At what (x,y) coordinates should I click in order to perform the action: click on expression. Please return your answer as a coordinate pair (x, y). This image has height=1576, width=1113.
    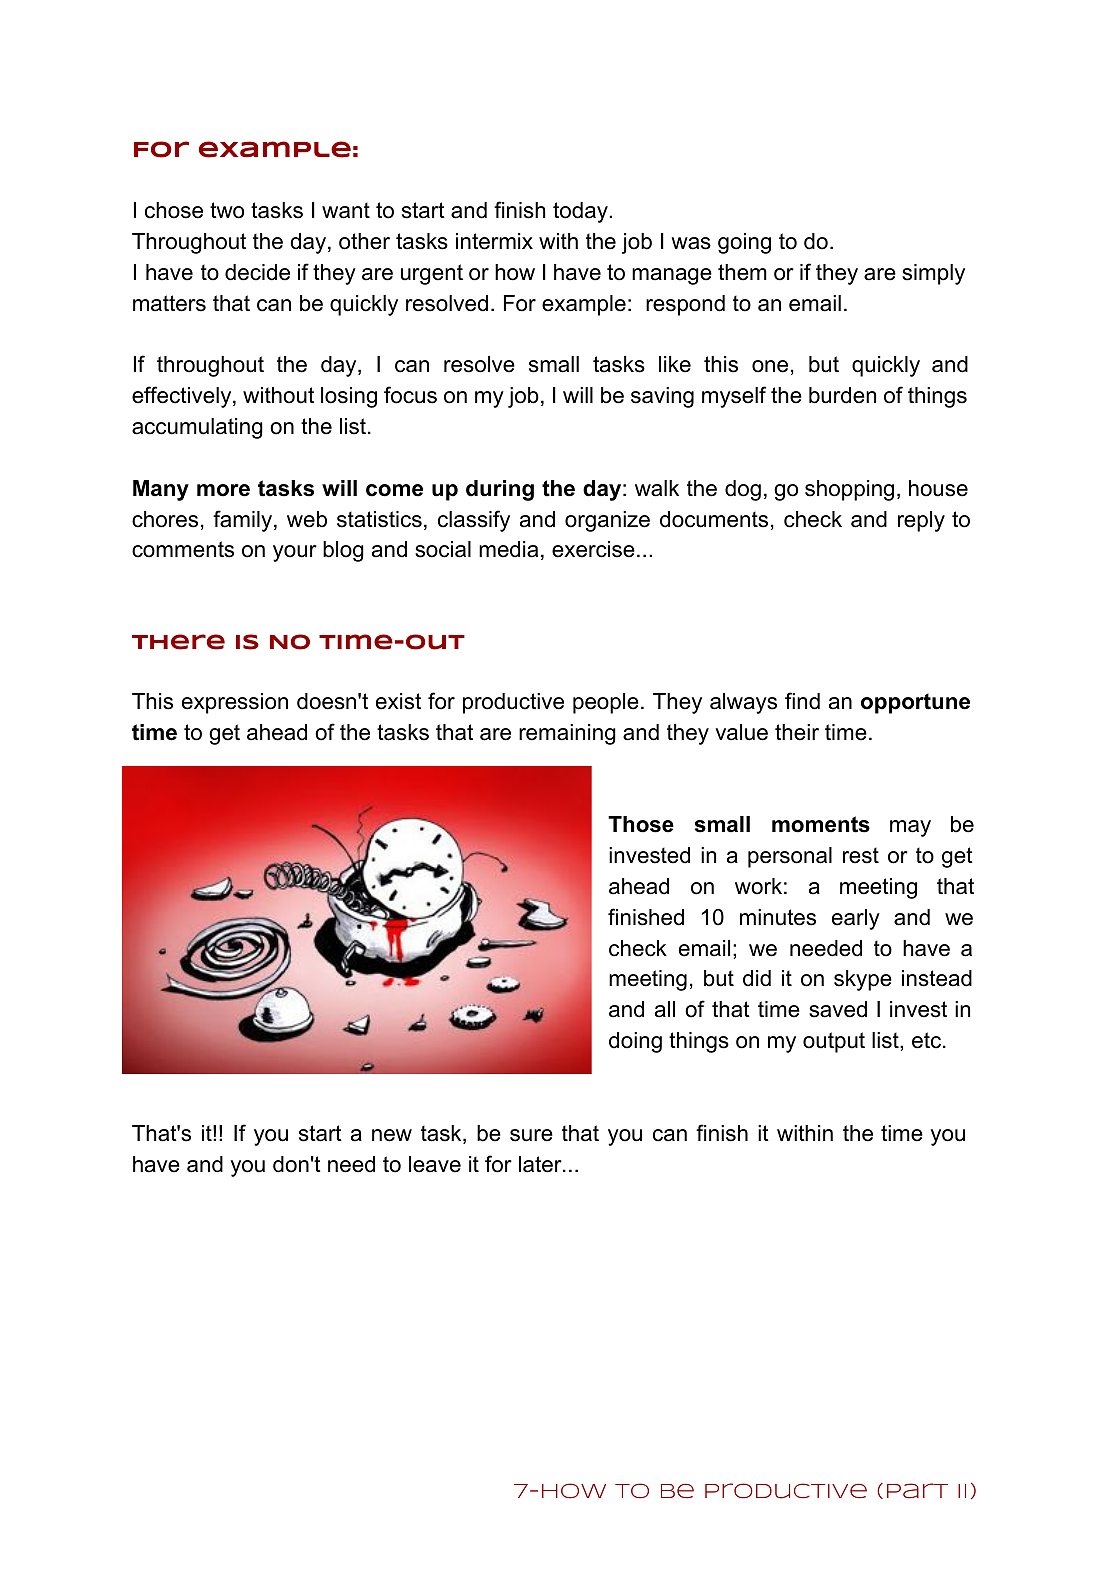
    Looking at the image, I should click on (235, 703).
